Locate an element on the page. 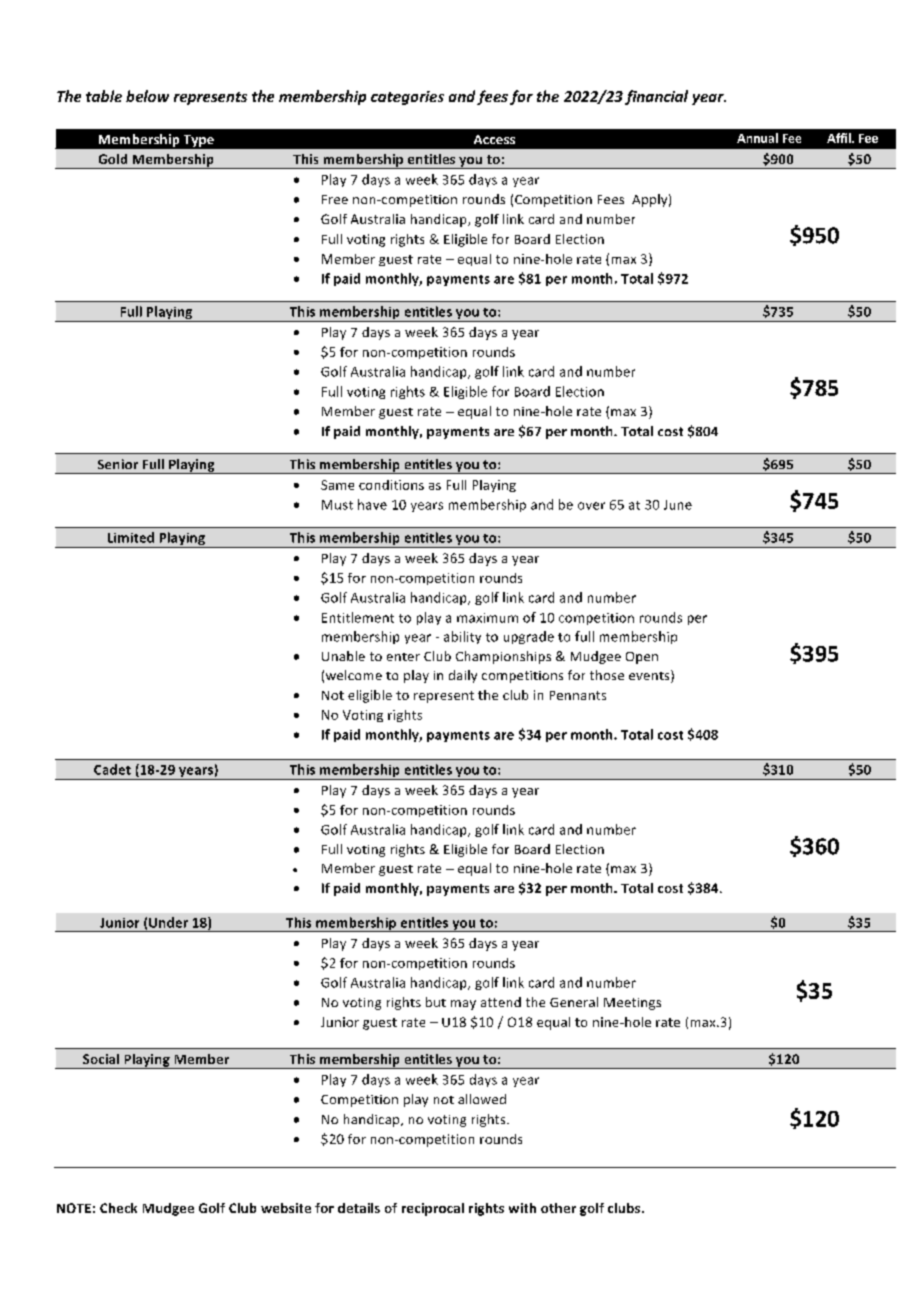 The image size is (924, 1308). but is located at coordinates (436, 1002).
